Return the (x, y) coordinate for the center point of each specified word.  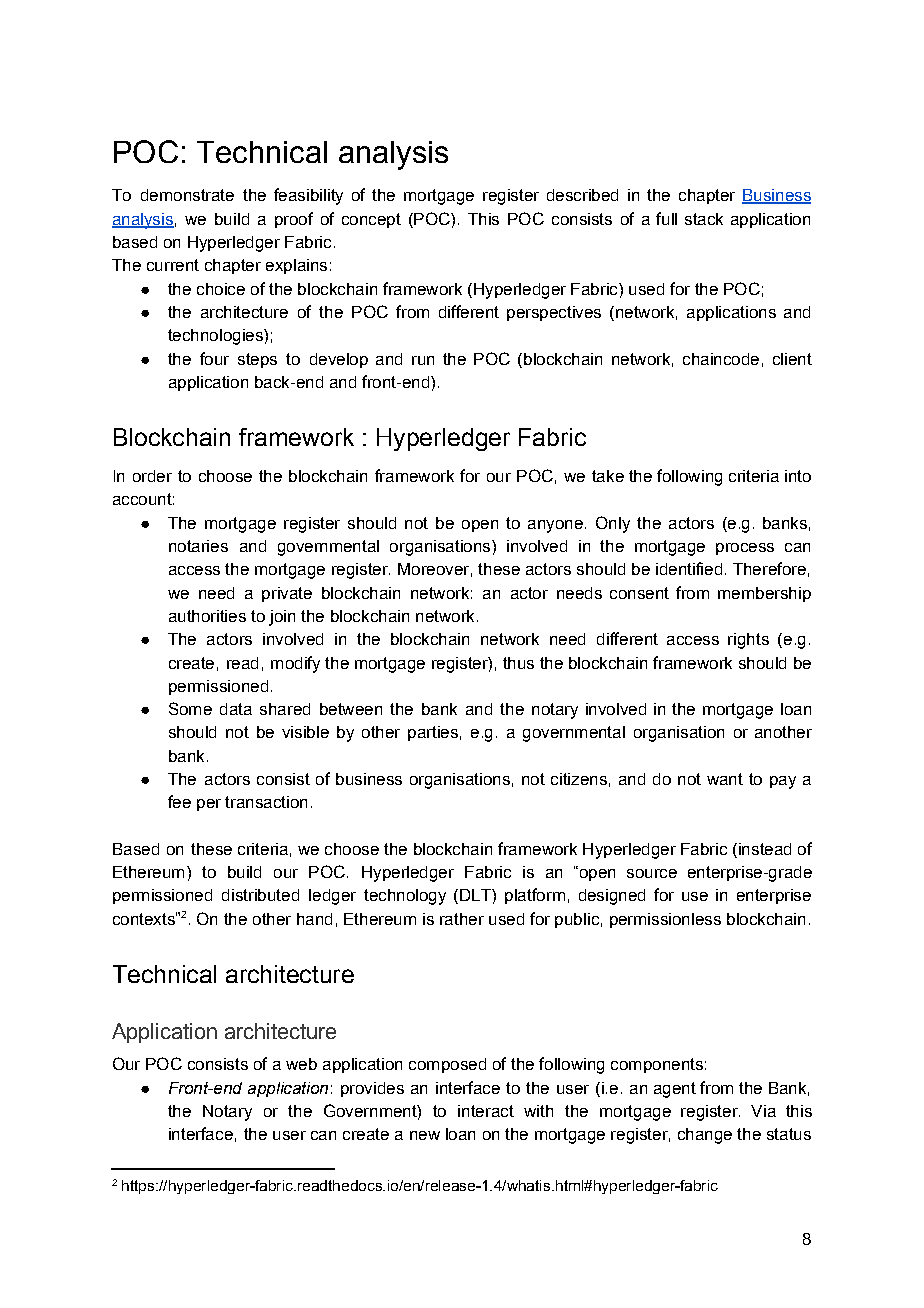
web (301, 1064)
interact (486, 1111)
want (725, 779)
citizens (579, 779)
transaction (266, 802)
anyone (555, 526)
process (745, 549)
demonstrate (187, 195)
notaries (198, 546)
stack (704, 219)
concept (371, 220)
